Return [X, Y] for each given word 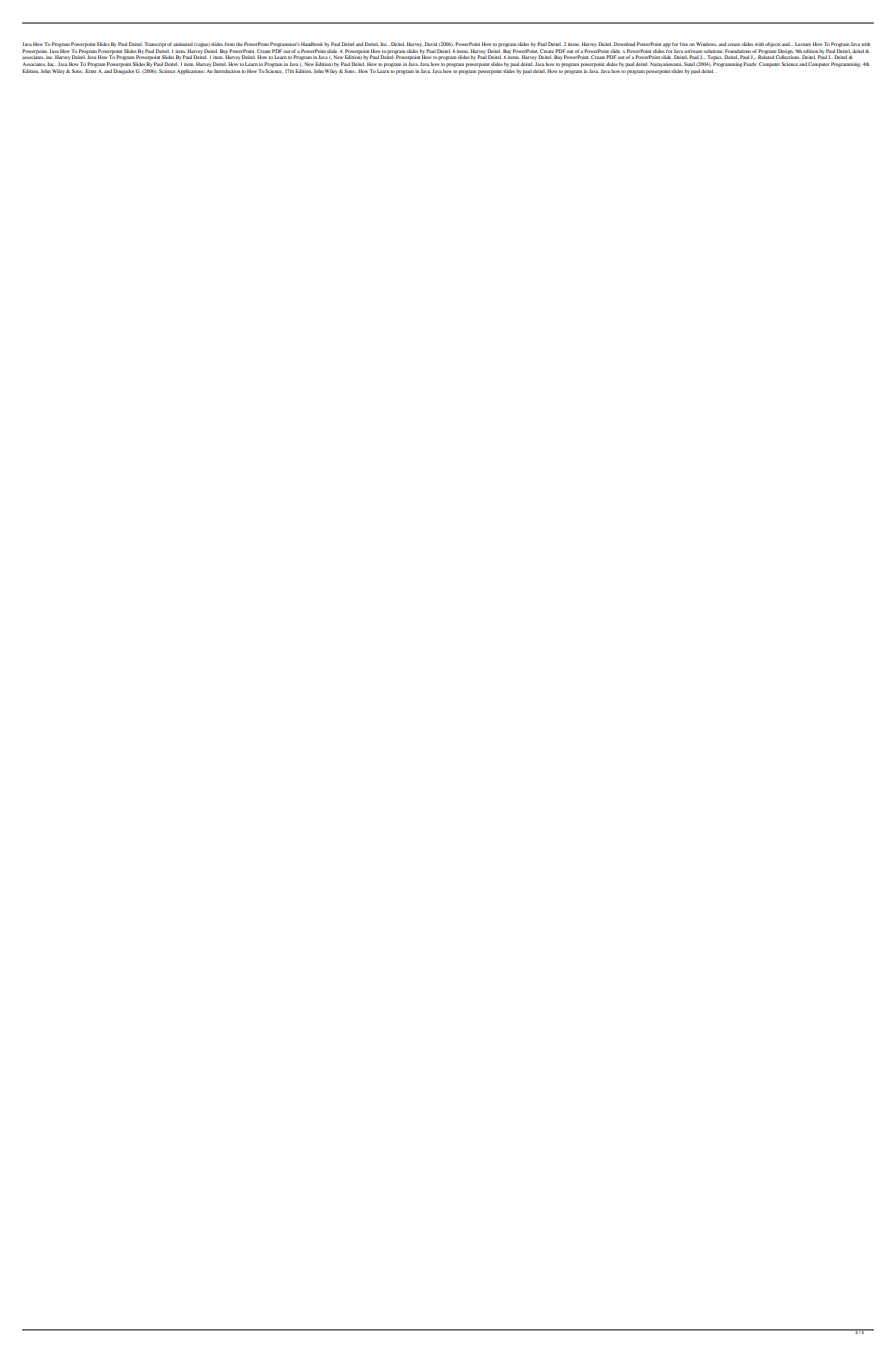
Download [624, 44]
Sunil [689, 64]
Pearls [750, 64]
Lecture [803, 44]
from [229, 44]
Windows [706, 44]
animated [183, 44]
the [239, 44]
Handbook [312, 44]
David [431, 44]
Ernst [90, 71]
